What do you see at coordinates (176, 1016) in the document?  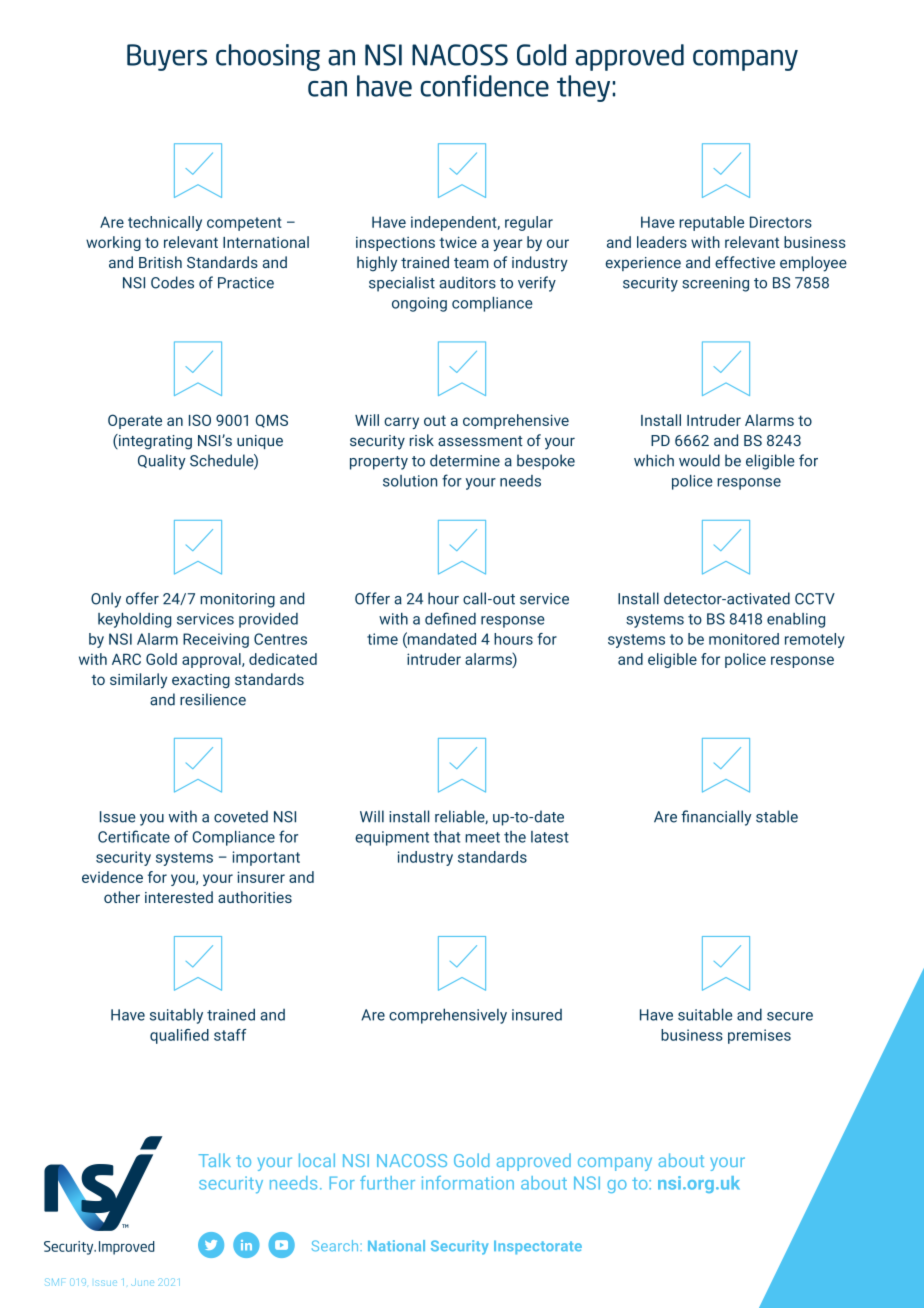 I see `suitably` at bounding box center [176, 1016].
